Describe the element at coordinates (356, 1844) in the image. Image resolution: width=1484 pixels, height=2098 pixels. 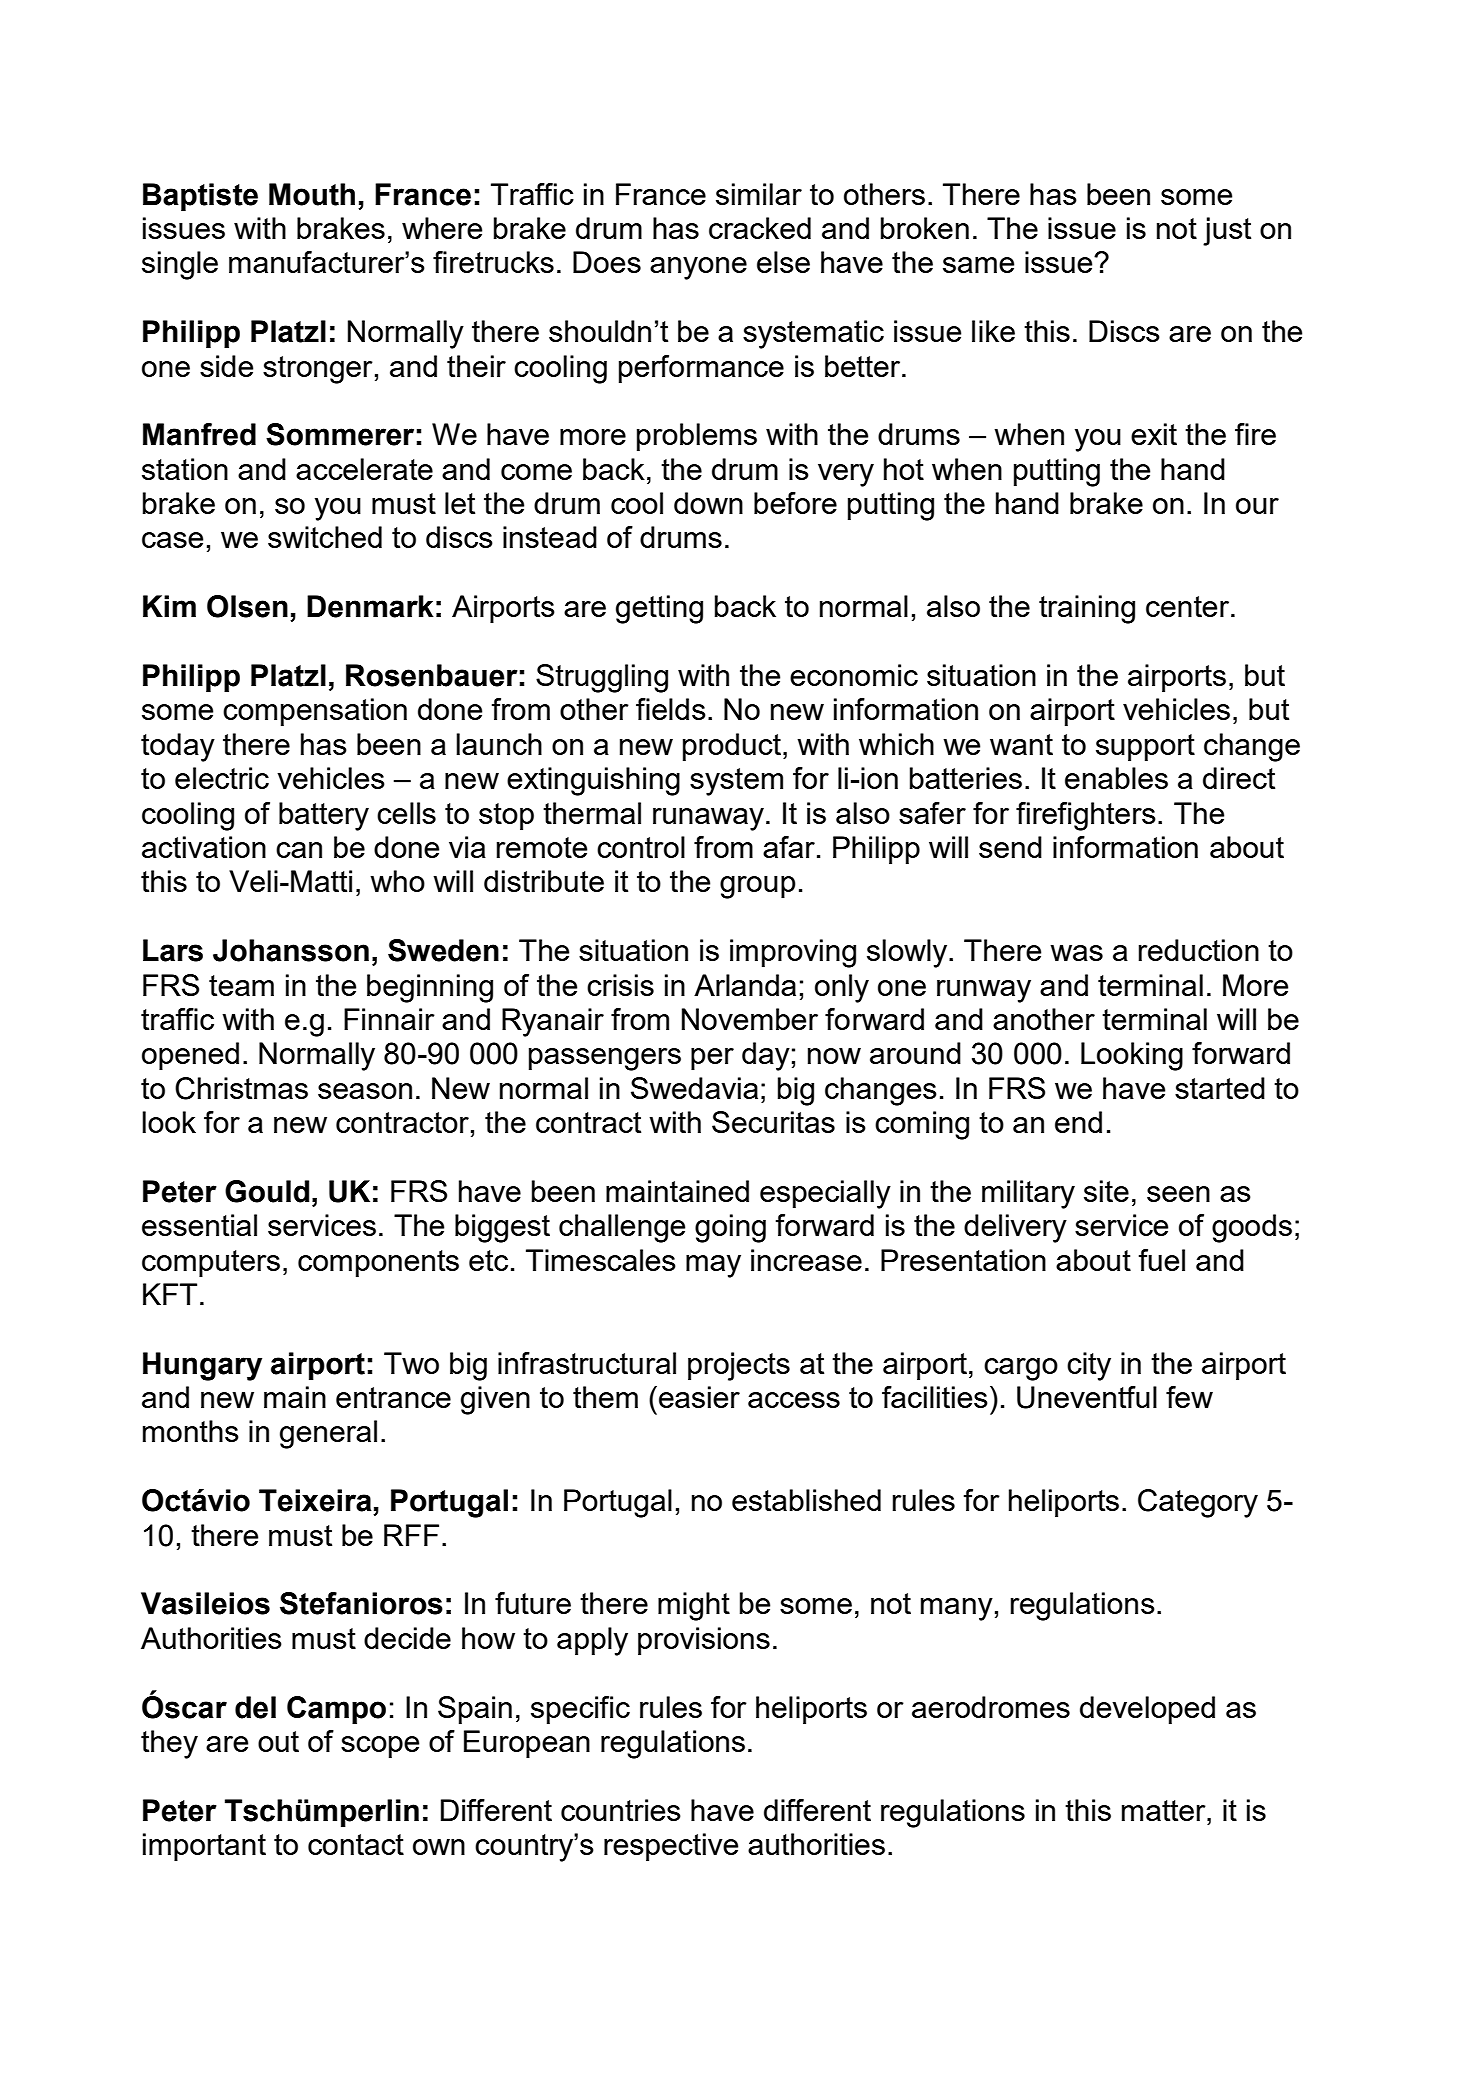
I see `contact` at that location.
